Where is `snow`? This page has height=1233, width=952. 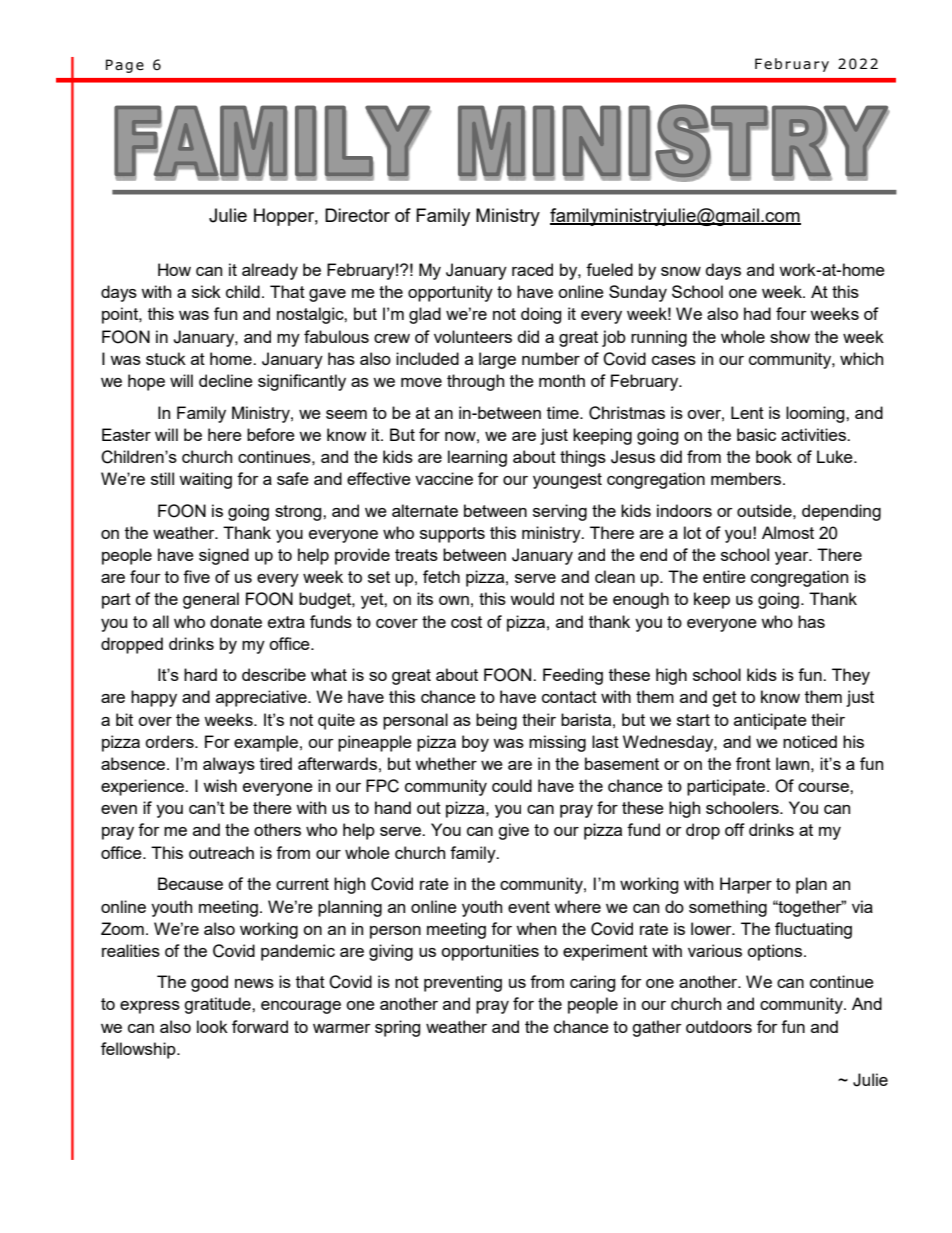
snow is located at coordinates (681, 271).
